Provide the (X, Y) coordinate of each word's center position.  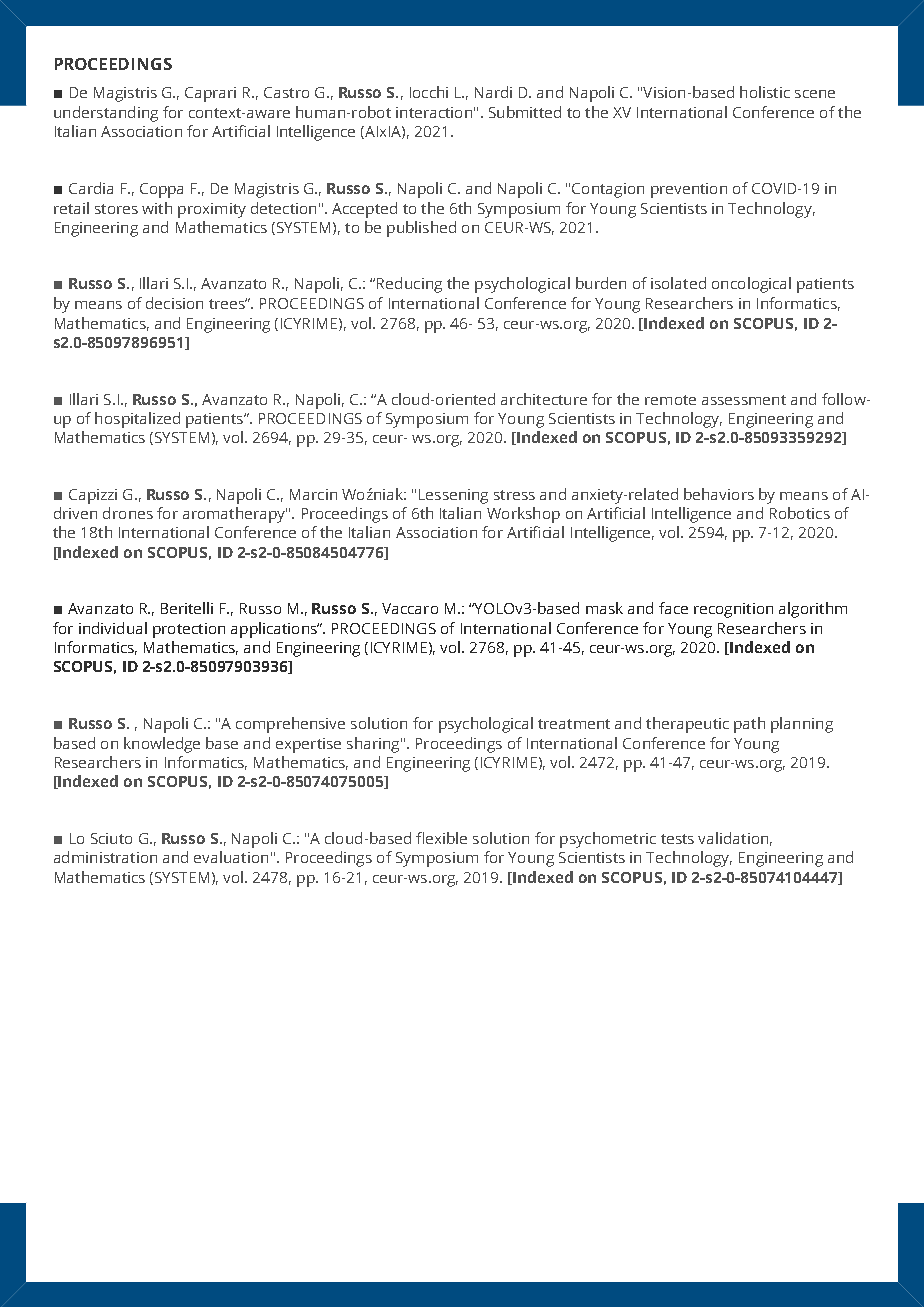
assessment (744, 400)
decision (174, 303)
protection (189, 630)
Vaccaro (410, 608)
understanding (106, 114)
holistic (765, 92)
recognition (733, 610)
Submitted (525, 112)
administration (105, 857)
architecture (544, 399)
